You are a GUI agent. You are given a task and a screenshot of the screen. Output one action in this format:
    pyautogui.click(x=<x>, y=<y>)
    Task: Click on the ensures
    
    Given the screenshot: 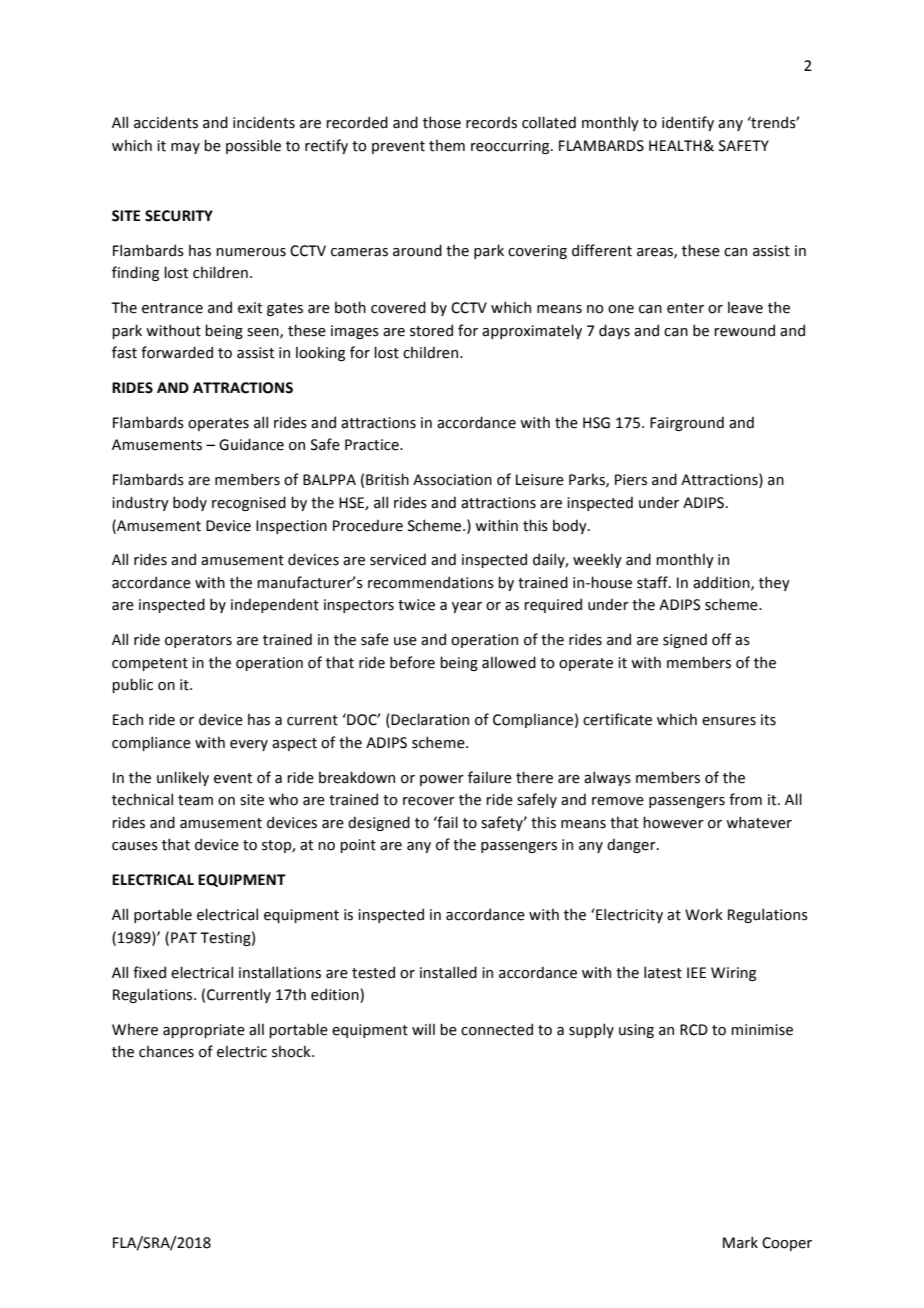 What is the action you would take?
    pyautogui.click(x=729, y=721)
